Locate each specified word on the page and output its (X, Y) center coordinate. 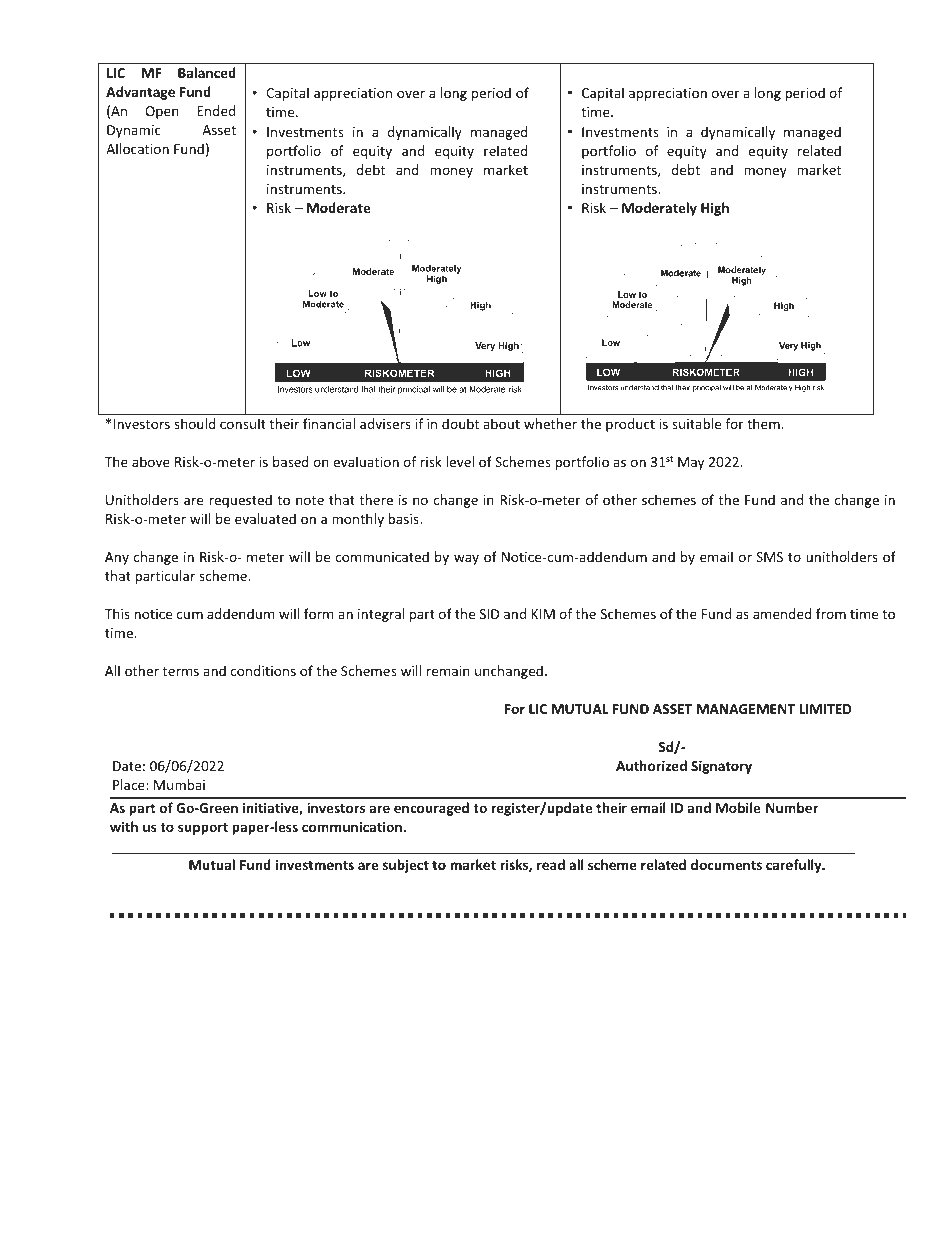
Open (162, 112)
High (715, 209)
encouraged (431, 809)
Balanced (207, 72)
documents (726, 864)
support (203, 829)
